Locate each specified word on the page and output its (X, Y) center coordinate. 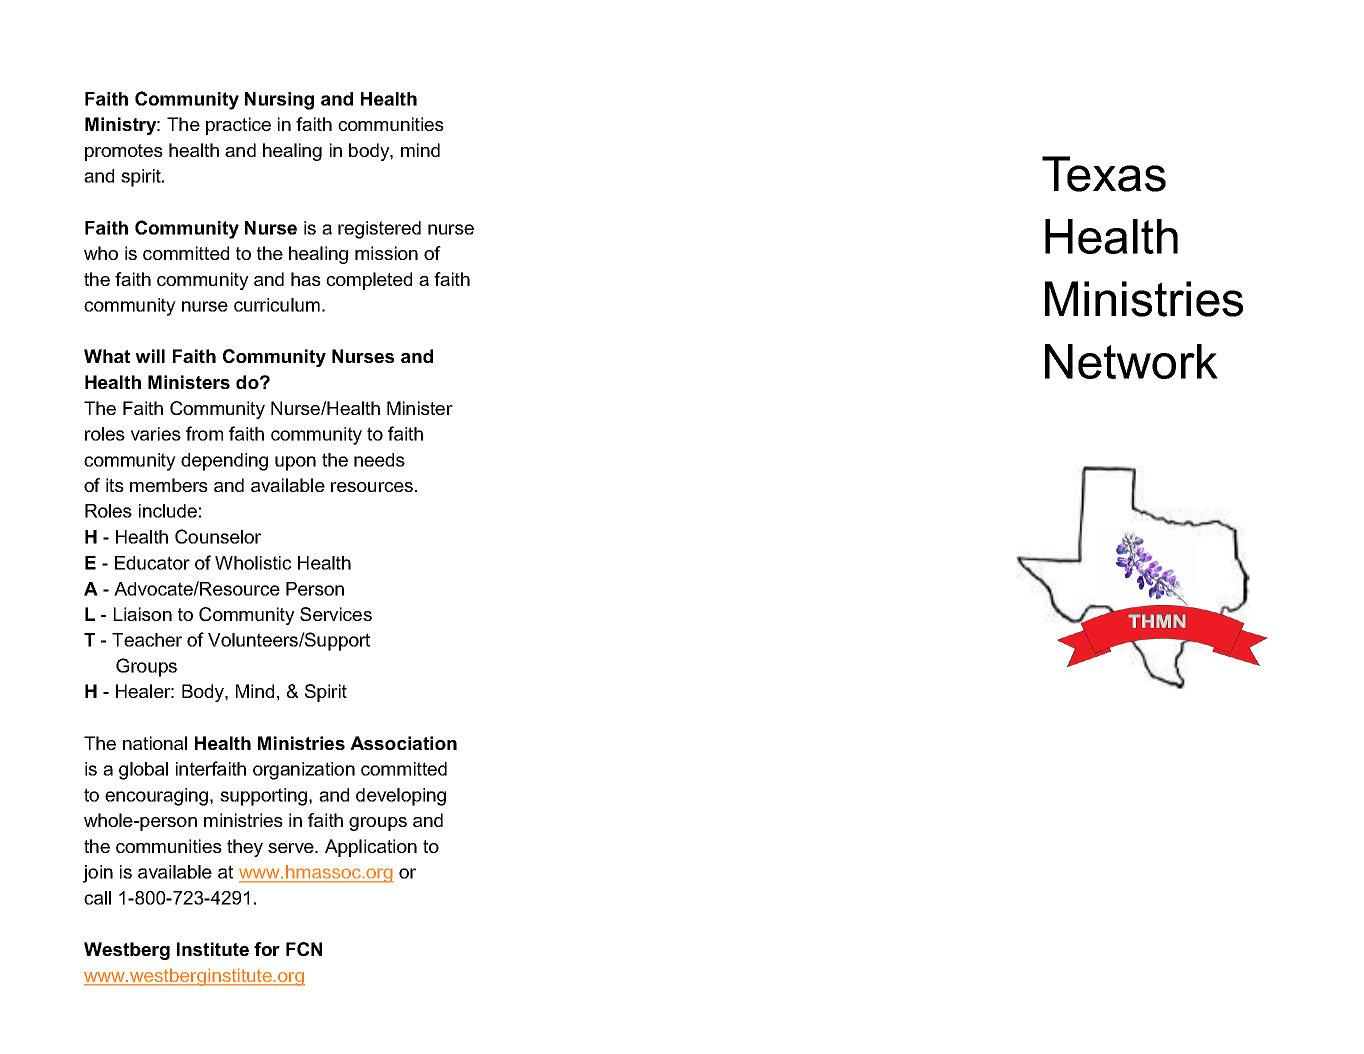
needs (379, 460)
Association (403, 743)
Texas (1104, 174)
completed (369, 281)
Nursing (279, 101)
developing (401, 797)
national (155, 743)
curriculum (277, 305)
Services (336, 614)
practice (238, 126)
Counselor (218, 536)
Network (1131, 361)
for (267, 949)
